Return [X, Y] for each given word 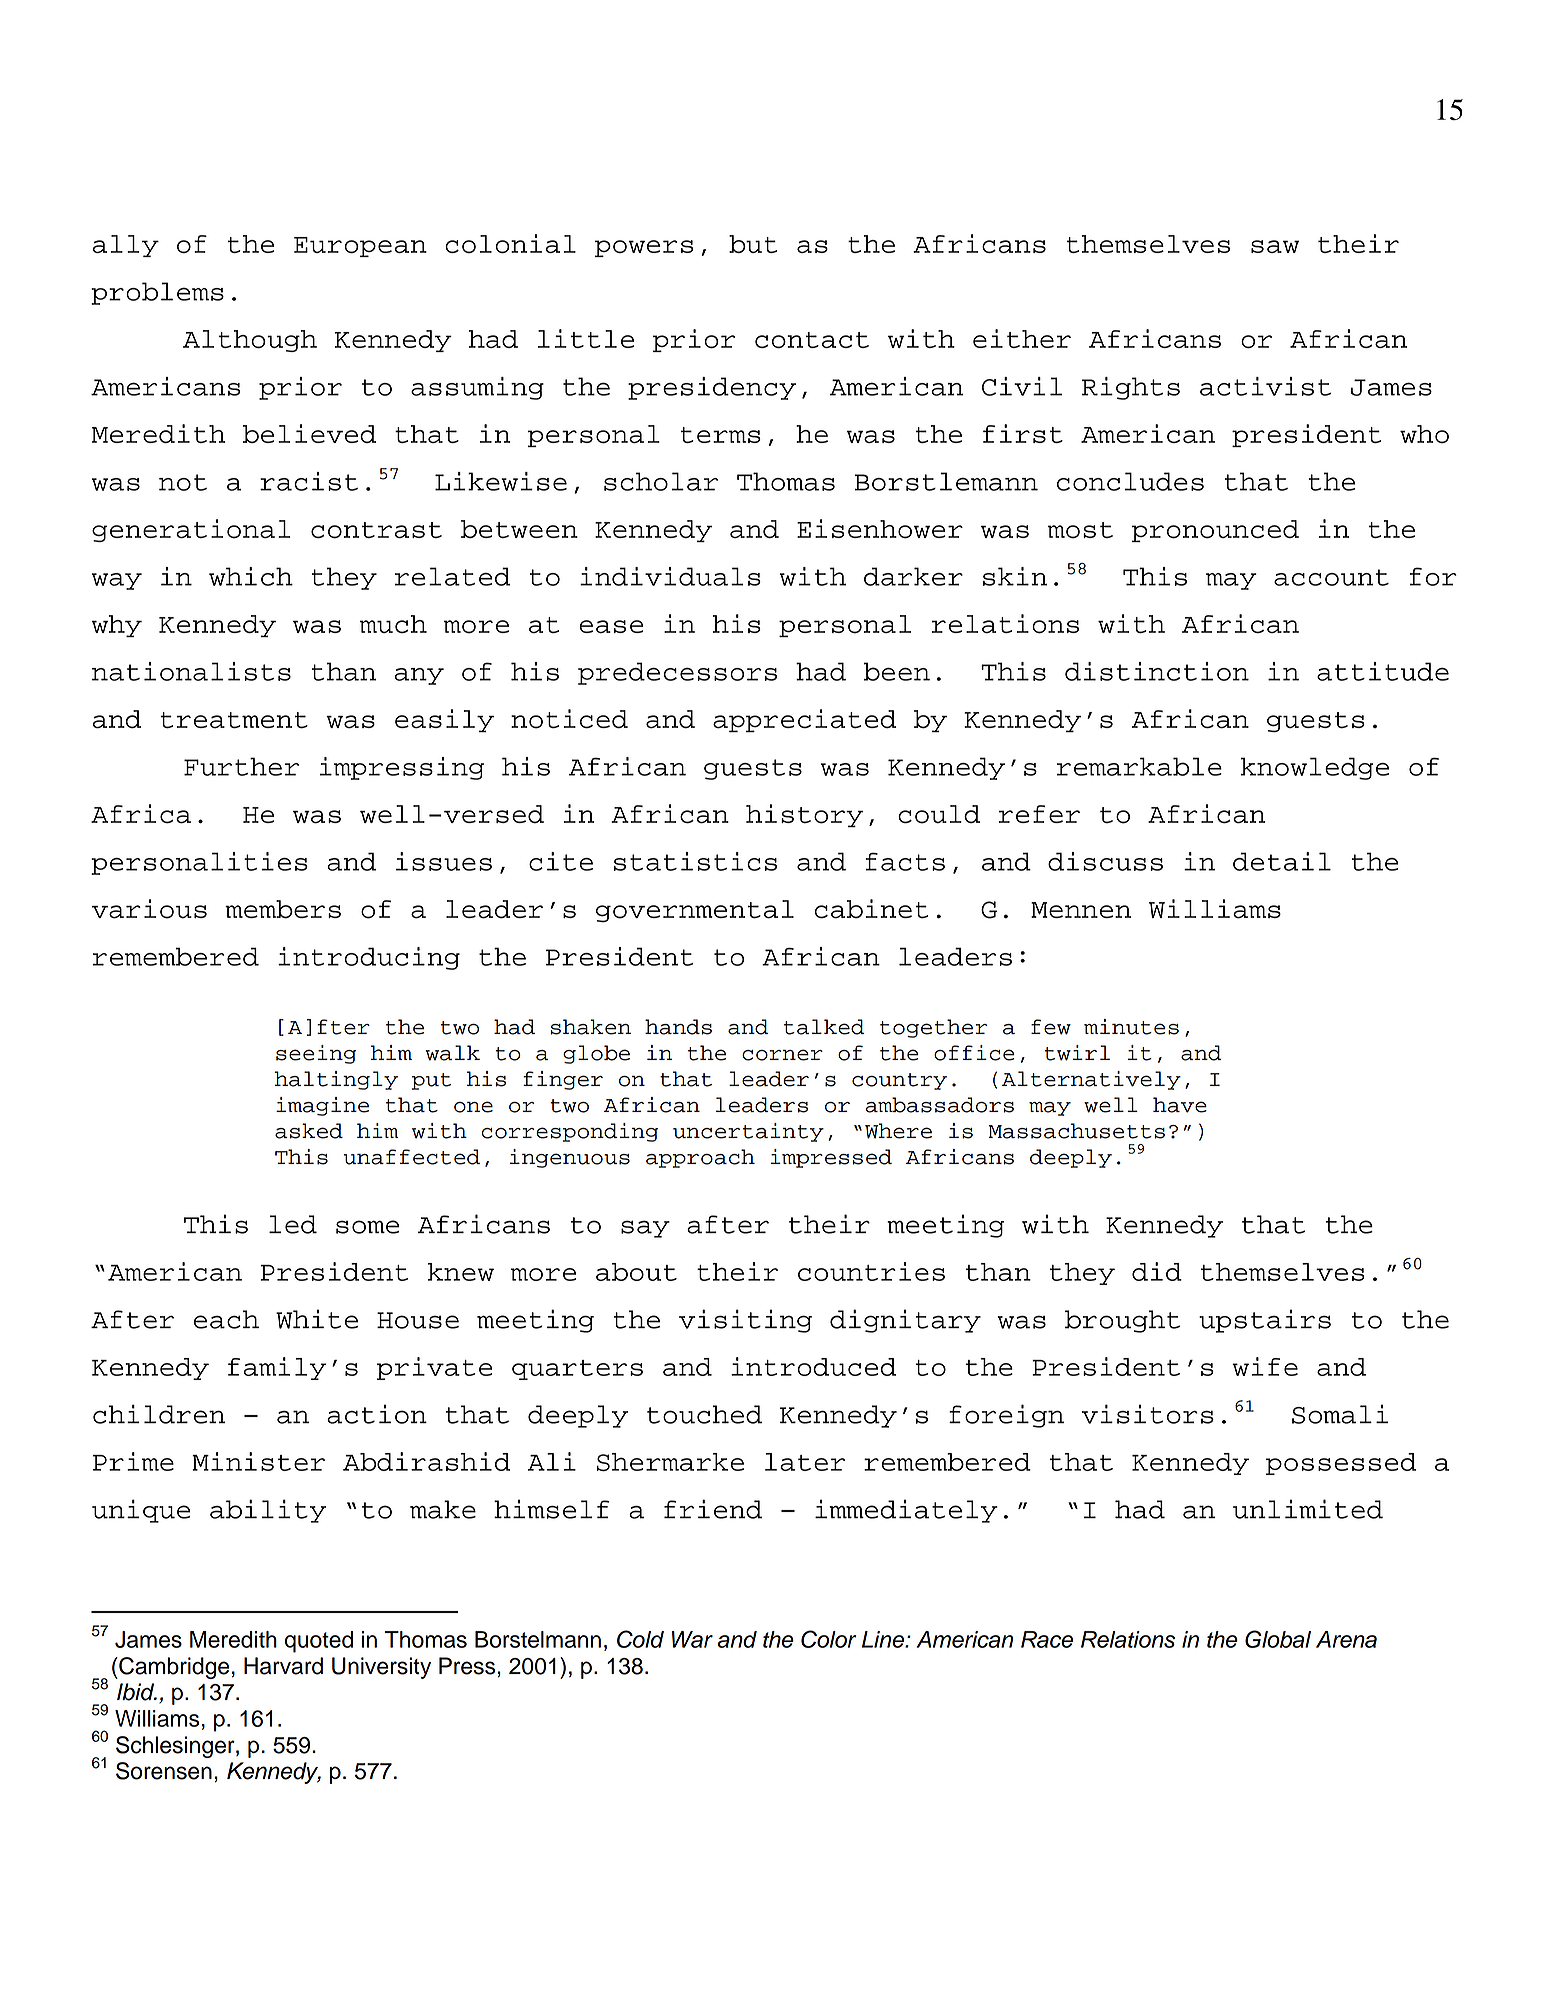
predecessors [677, 673]
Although [250, 341]
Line [884, 1639]
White [317, 1319]
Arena [1346, 1639]
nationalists [191, 671]
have [1180, 1105]
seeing [316, 1054]
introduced [813, 1366]
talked [824, 1027]
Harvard [283, 1666]
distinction [1157, 671]
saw [1275, 246]
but [753, 244]
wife [1265, 1366]
